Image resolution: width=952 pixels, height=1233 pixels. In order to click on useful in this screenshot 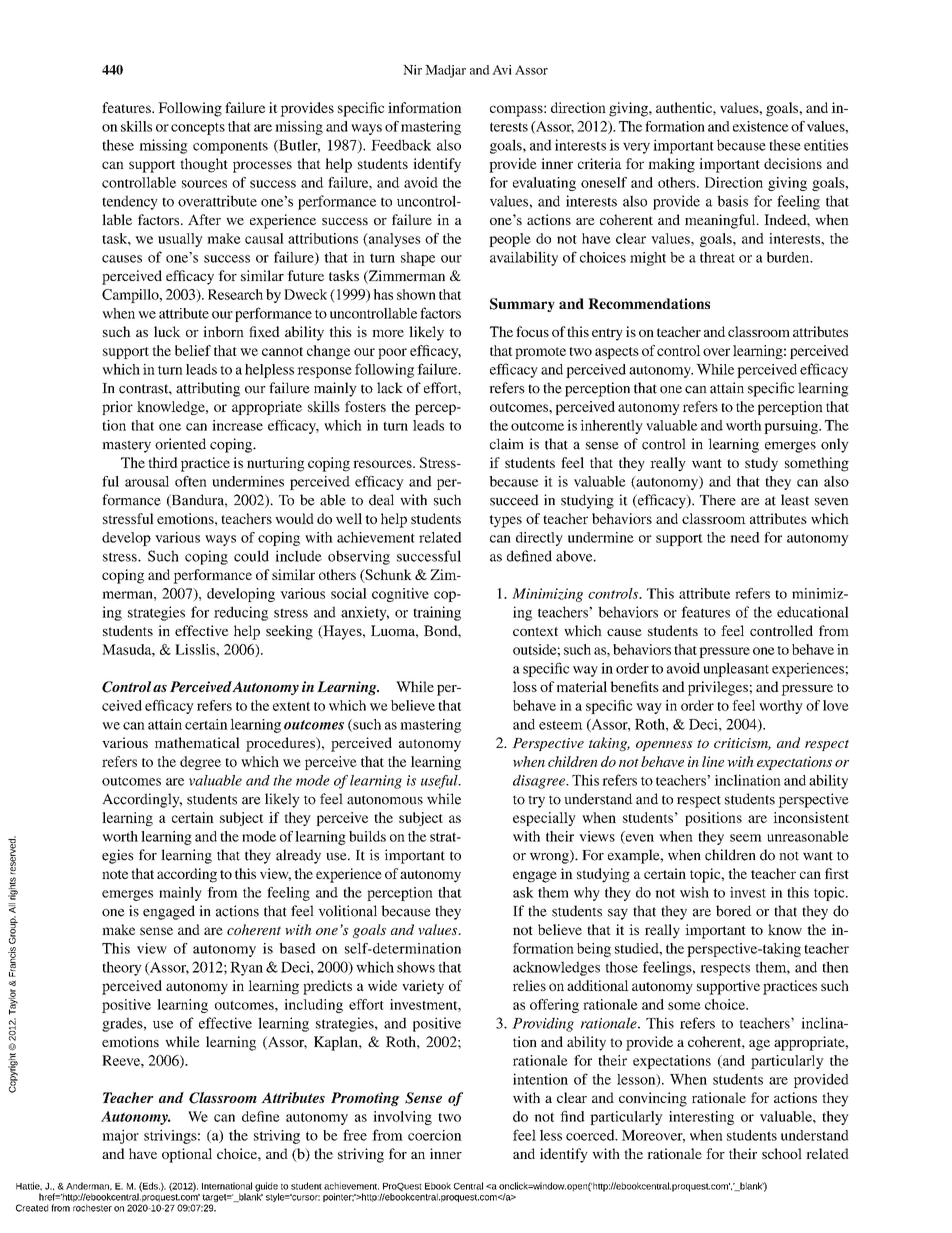, I will do `click(440, 782)`.
